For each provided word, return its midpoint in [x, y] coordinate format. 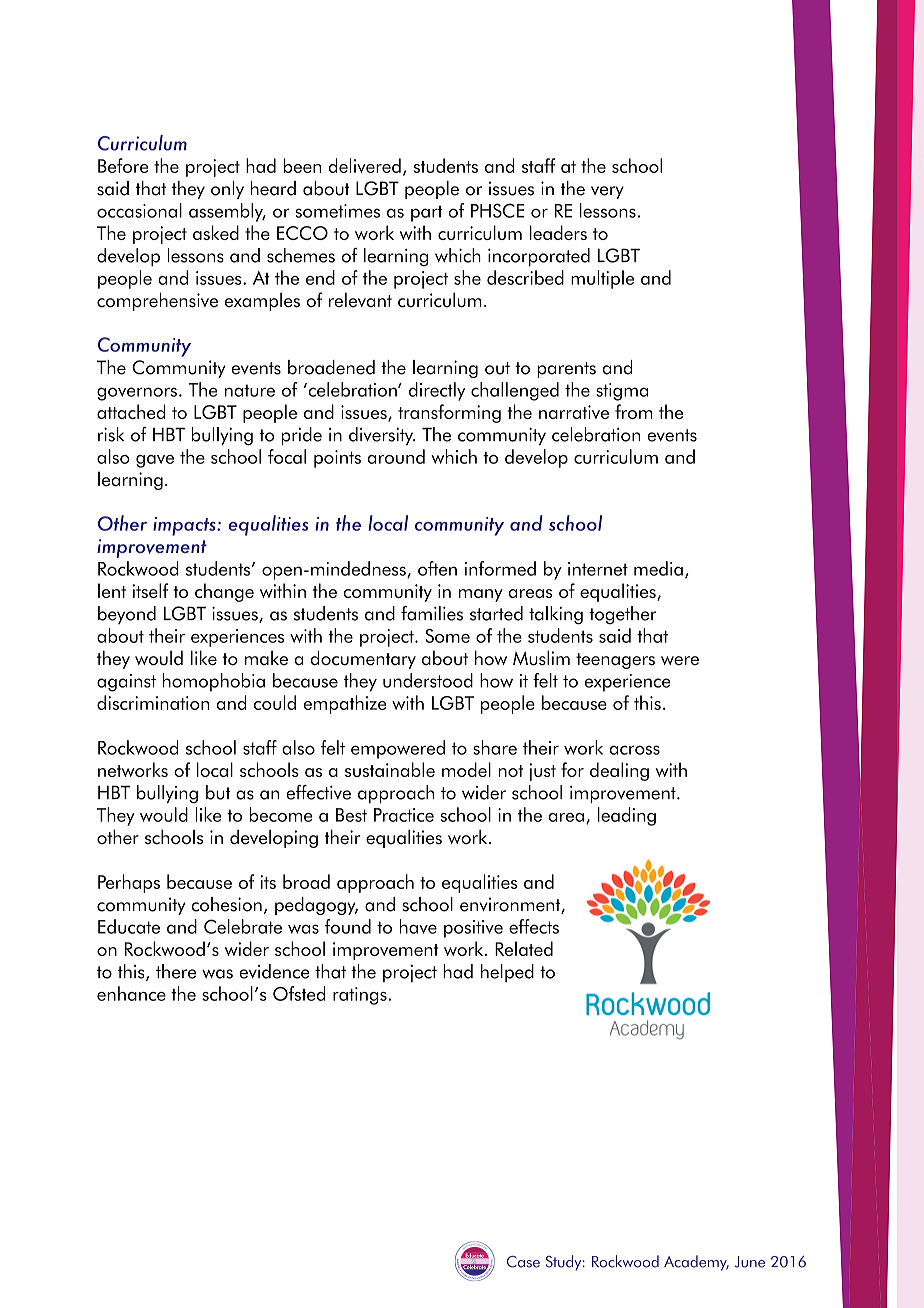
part [427, 213]
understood [428, 680]
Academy [696, 1263]
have [418, 926]
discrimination [153, 702]
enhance [131, 993]
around [396, 456]
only [227, 190]
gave [155, 461]
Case [523, 1262]
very [607, 192]
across [635, 750]
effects [534, 926]
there [176, 971]
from [634, 411]
